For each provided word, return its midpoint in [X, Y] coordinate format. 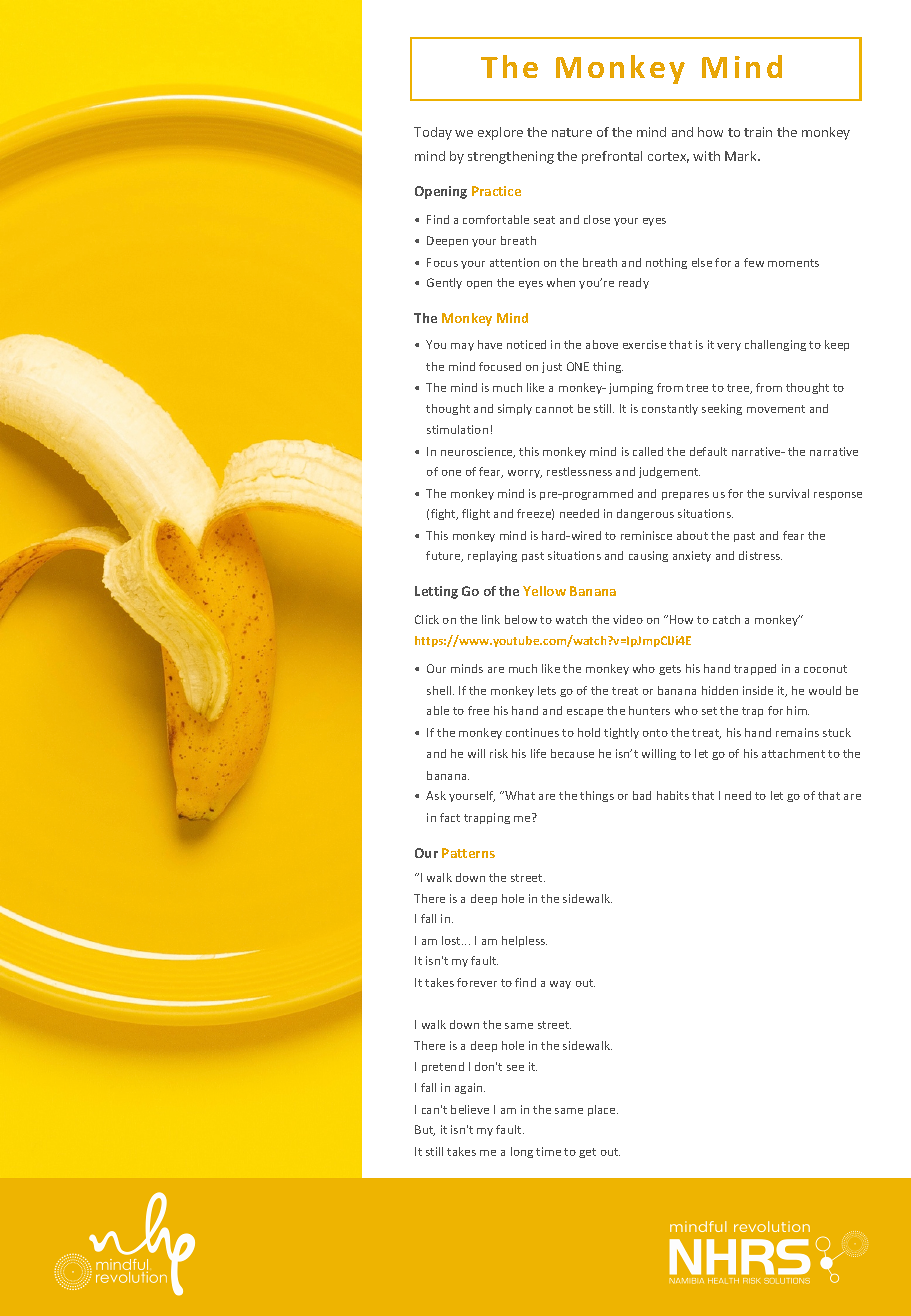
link [491, 619]
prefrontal [612, 157]
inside [758, 690]
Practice [496, 191]
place [603, 1110]
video [628, 619]
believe [470, 1109]
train [758, 132]
